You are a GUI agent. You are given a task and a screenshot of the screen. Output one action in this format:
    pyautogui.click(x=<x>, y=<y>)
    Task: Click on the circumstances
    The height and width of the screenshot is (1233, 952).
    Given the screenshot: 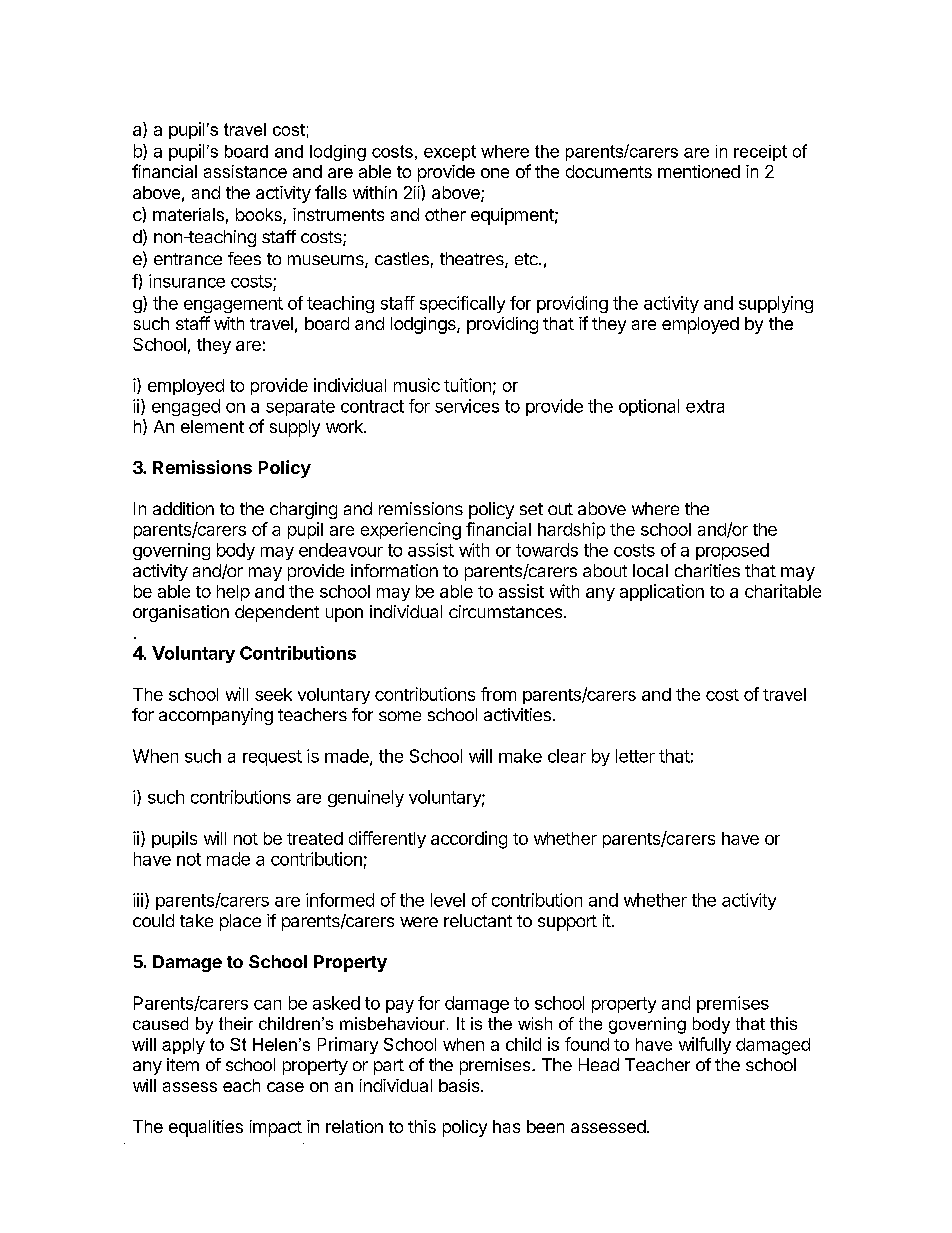 What is the action you would take?
    pyautogui.click(x=507, y=611)
